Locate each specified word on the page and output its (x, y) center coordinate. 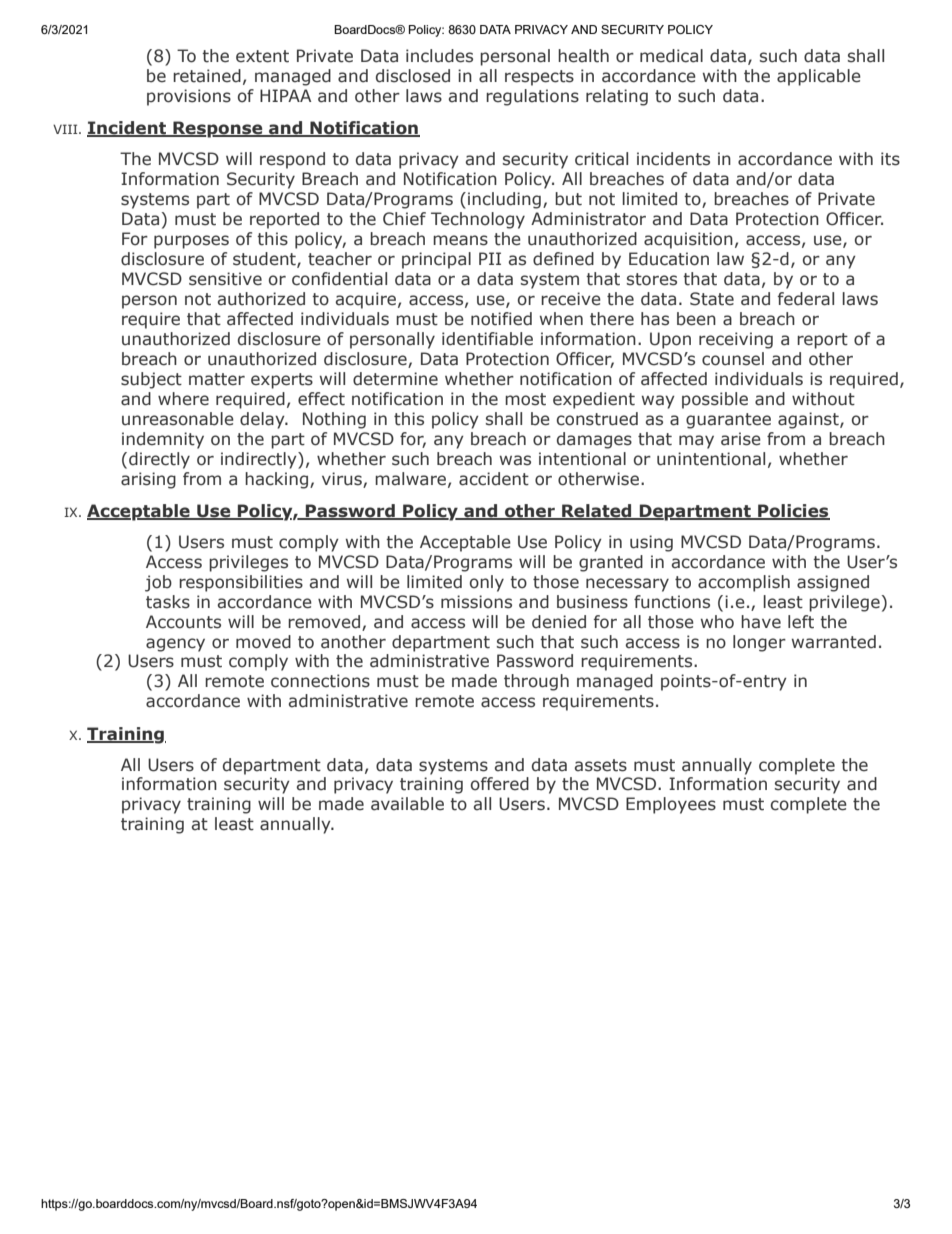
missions (476, 602)
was (515, 460)
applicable (819, 77)
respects (539, 78)
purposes (191, 242)
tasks (168, 602)
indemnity (163, 440)
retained (207, 76)
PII (490, 258)
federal (806, 299)
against (809, 420)
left (801, 622)
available (407, 804)
